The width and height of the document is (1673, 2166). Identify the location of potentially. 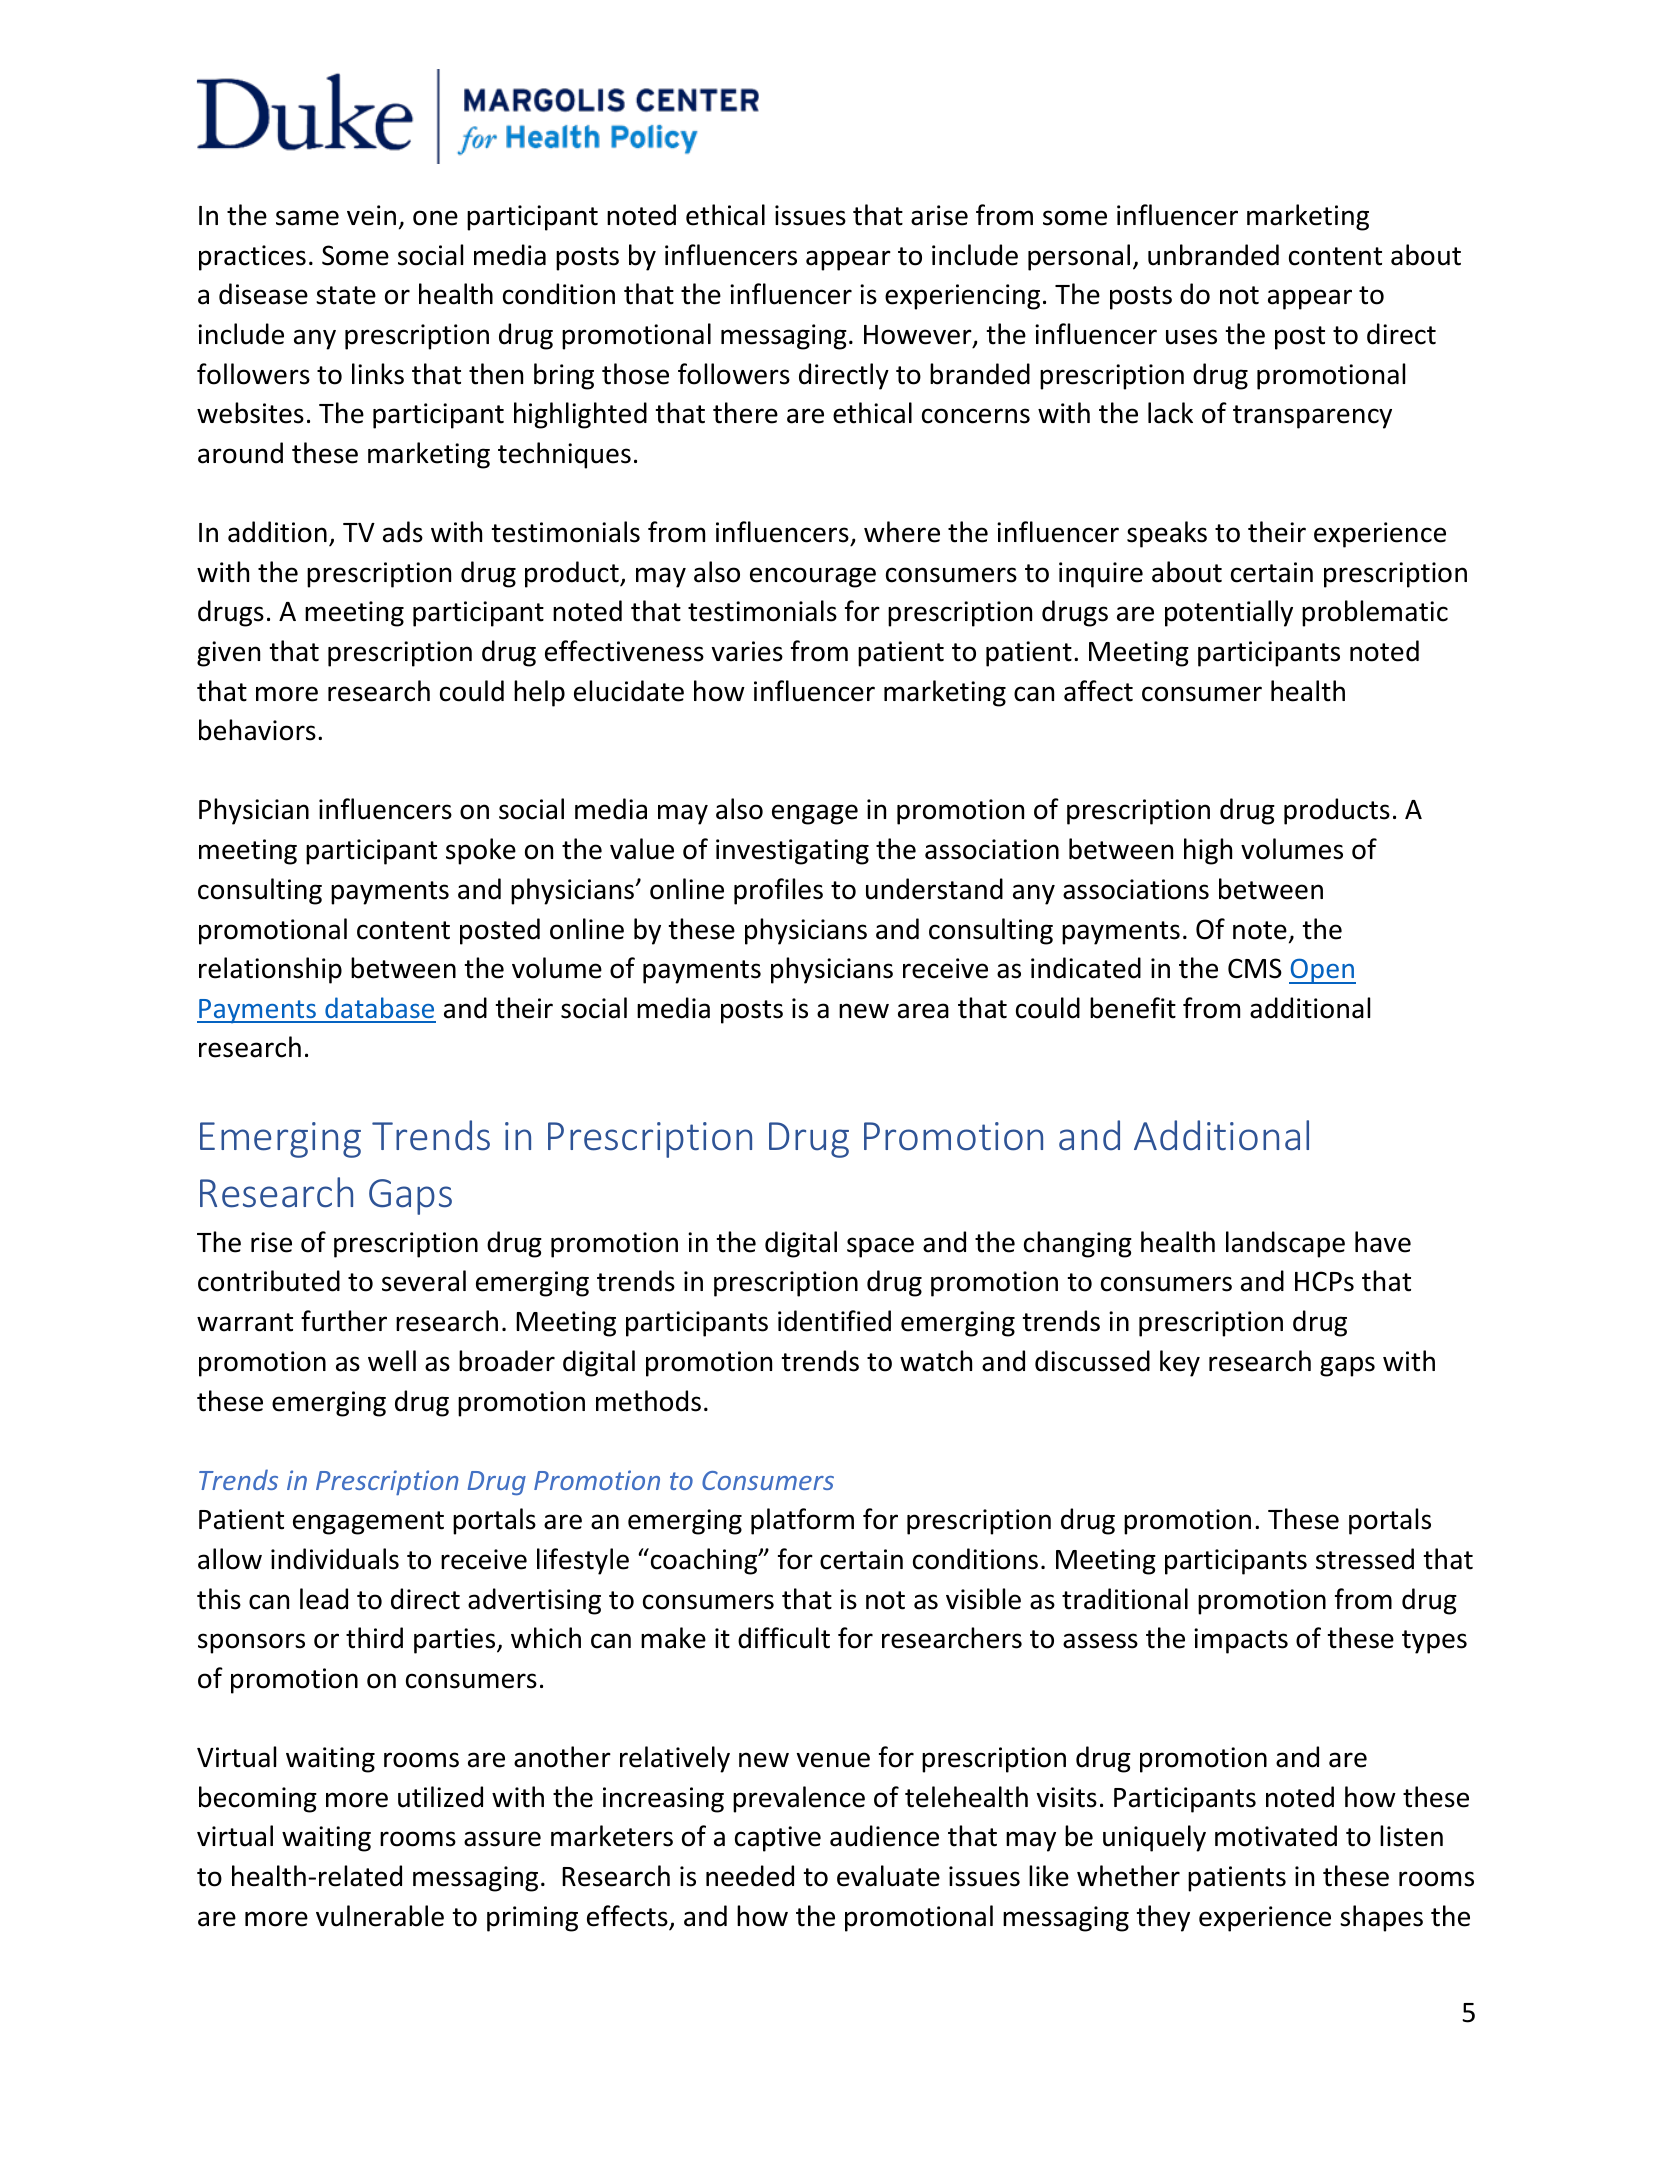
(1229, 613).
